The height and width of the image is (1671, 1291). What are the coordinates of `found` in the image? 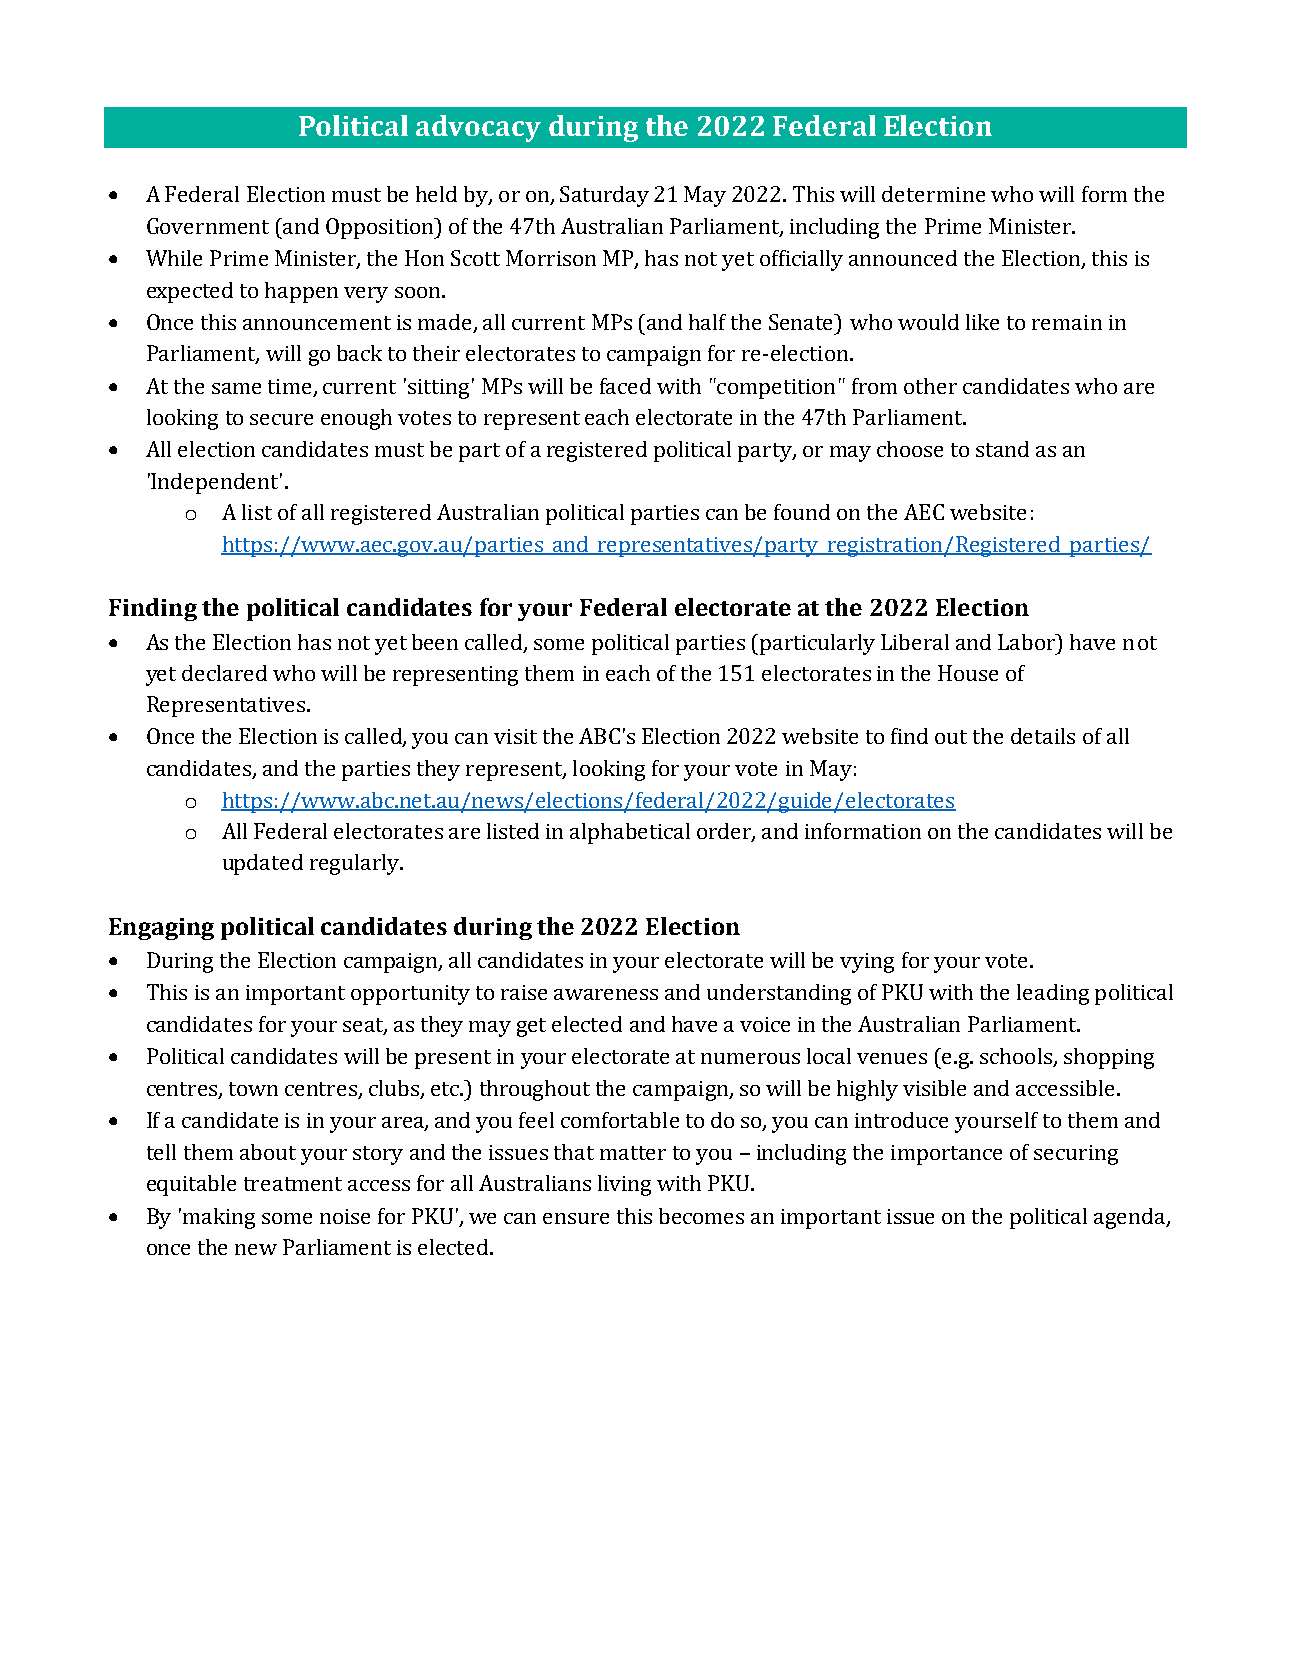 It's located at (802, 512).
